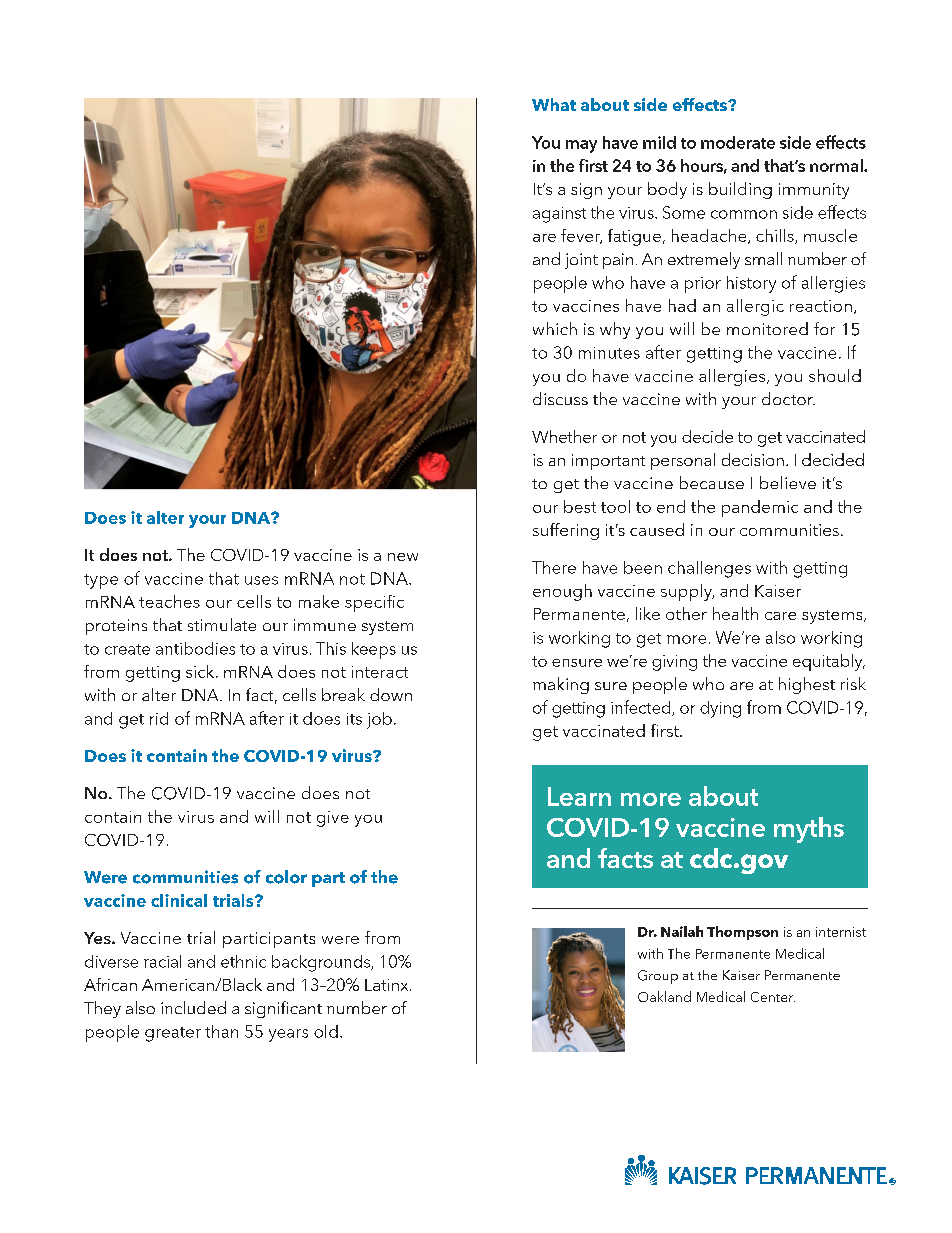 The image size is (952, 1233). I want to click on may, so click(581, 146).
